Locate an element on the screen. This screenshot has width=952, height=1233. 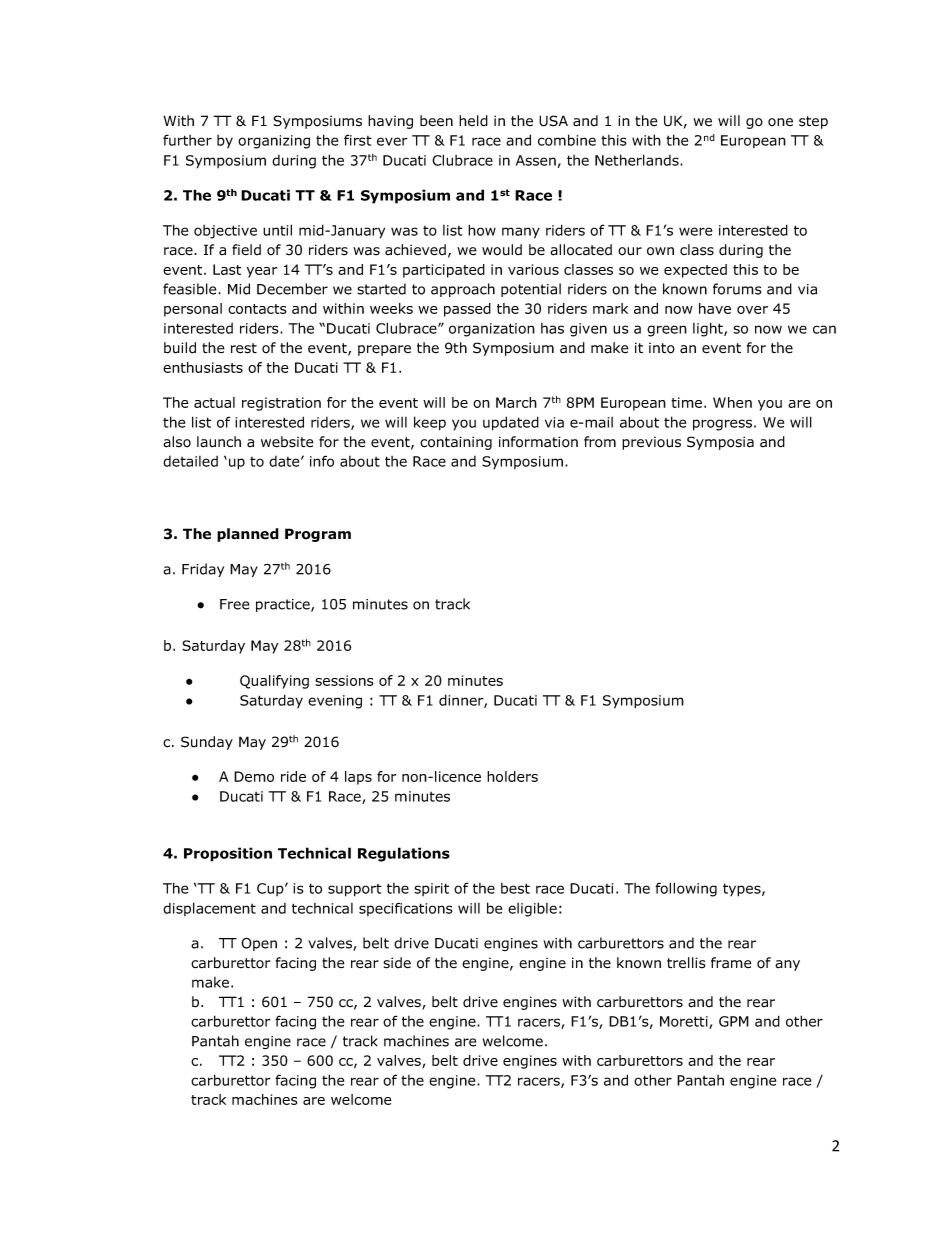
Friday is located at coordinates (203, 570).
